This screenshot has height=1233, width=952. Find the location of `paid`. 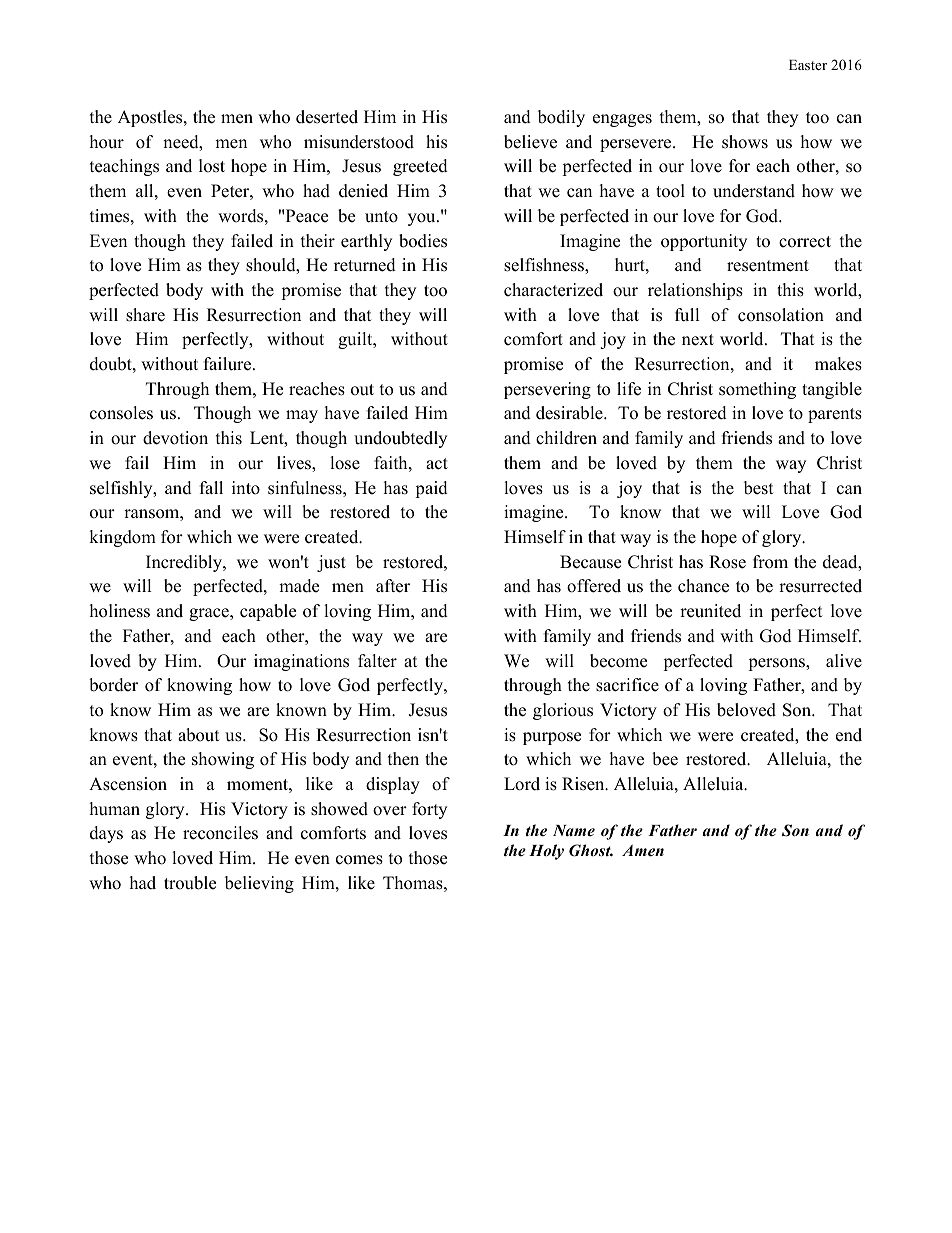

paid is located at coordinates (431, 489).
